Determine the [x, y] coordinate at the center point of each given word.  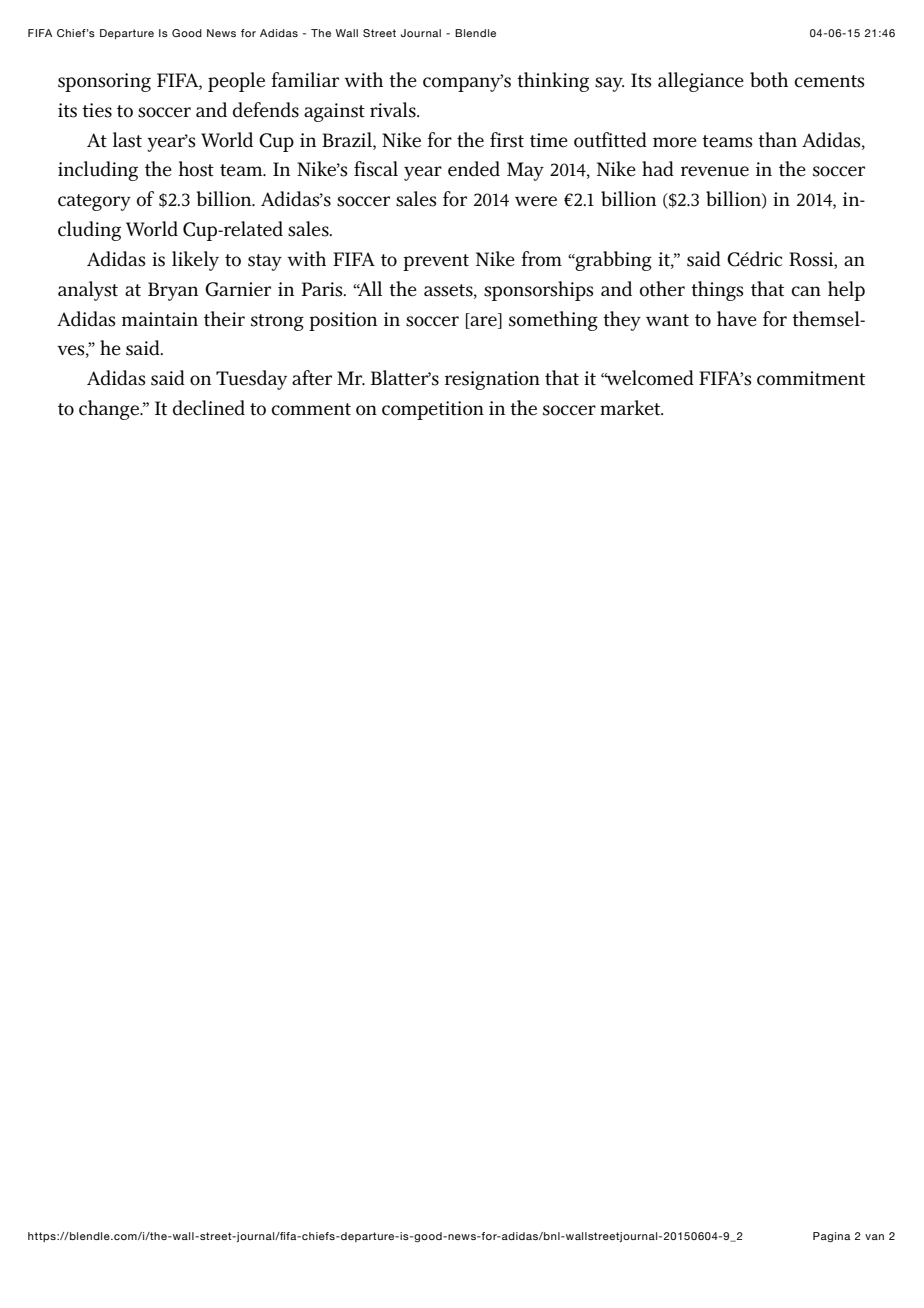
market [631, 408]
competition [433, 410]
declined [209, 408]
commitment [811, 378]
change [110, 410]
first [507, 140]
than [777, 140]
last [127, 140]
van [874, 1237]
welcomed [649, 378]
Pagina [831, 1237]
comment [311, 409]
